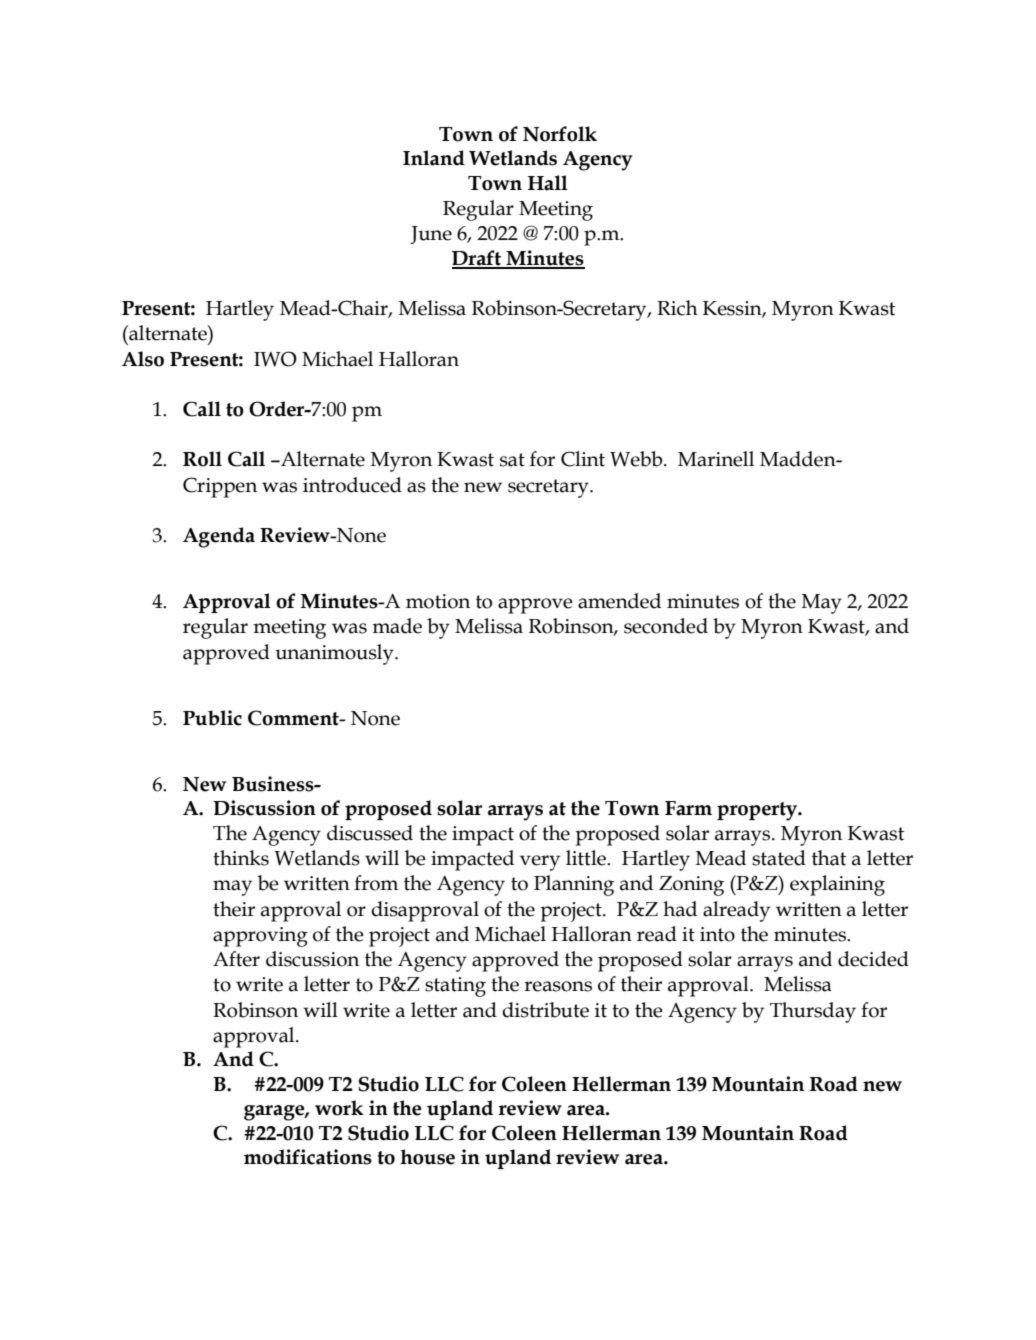 The image size is (1036, 1340). I want to click on seconded, so click(666, 626).
